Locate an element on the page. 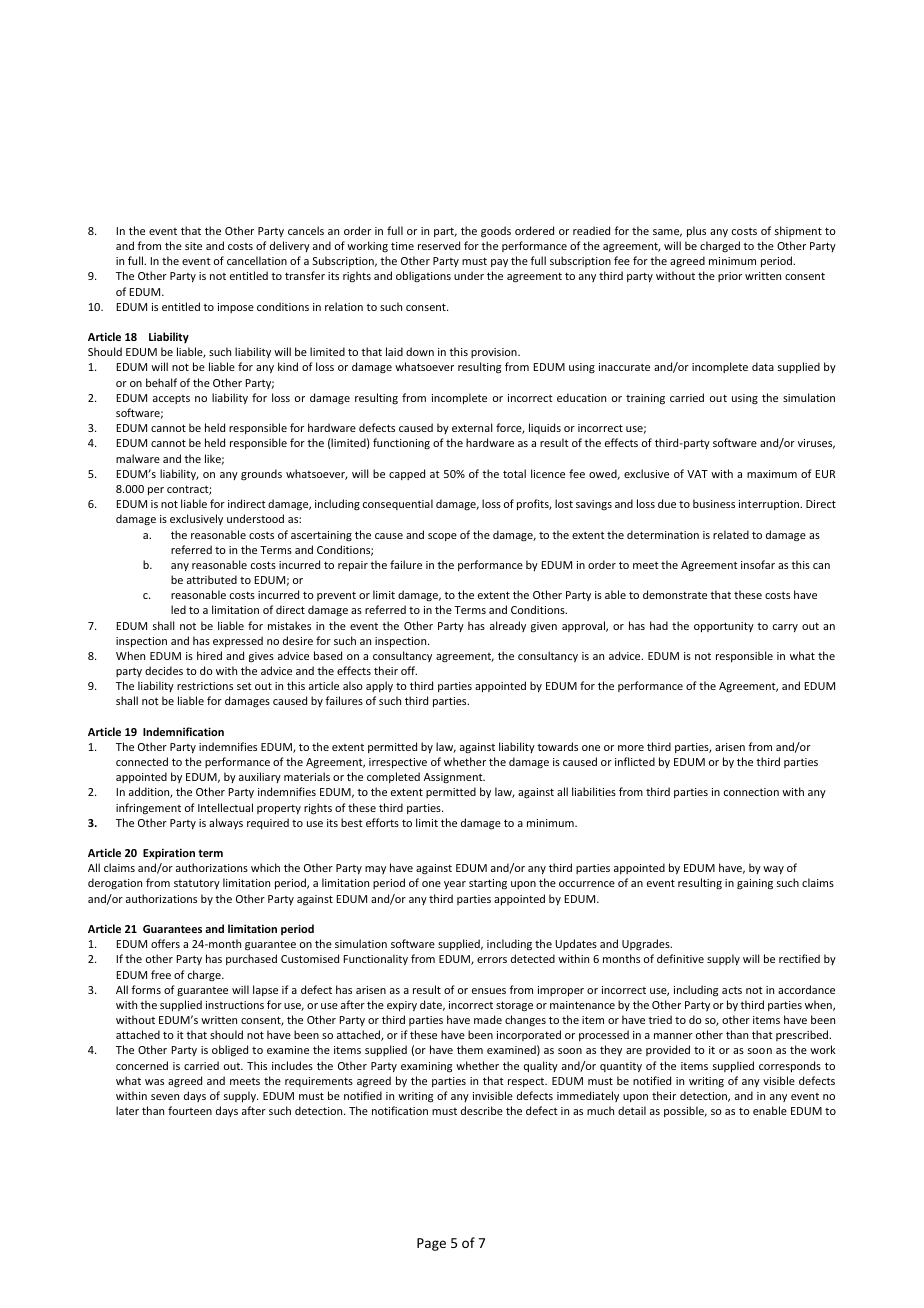 The height and width of the page is (1308, 924). grounds is located at coordinates (261, 475).
